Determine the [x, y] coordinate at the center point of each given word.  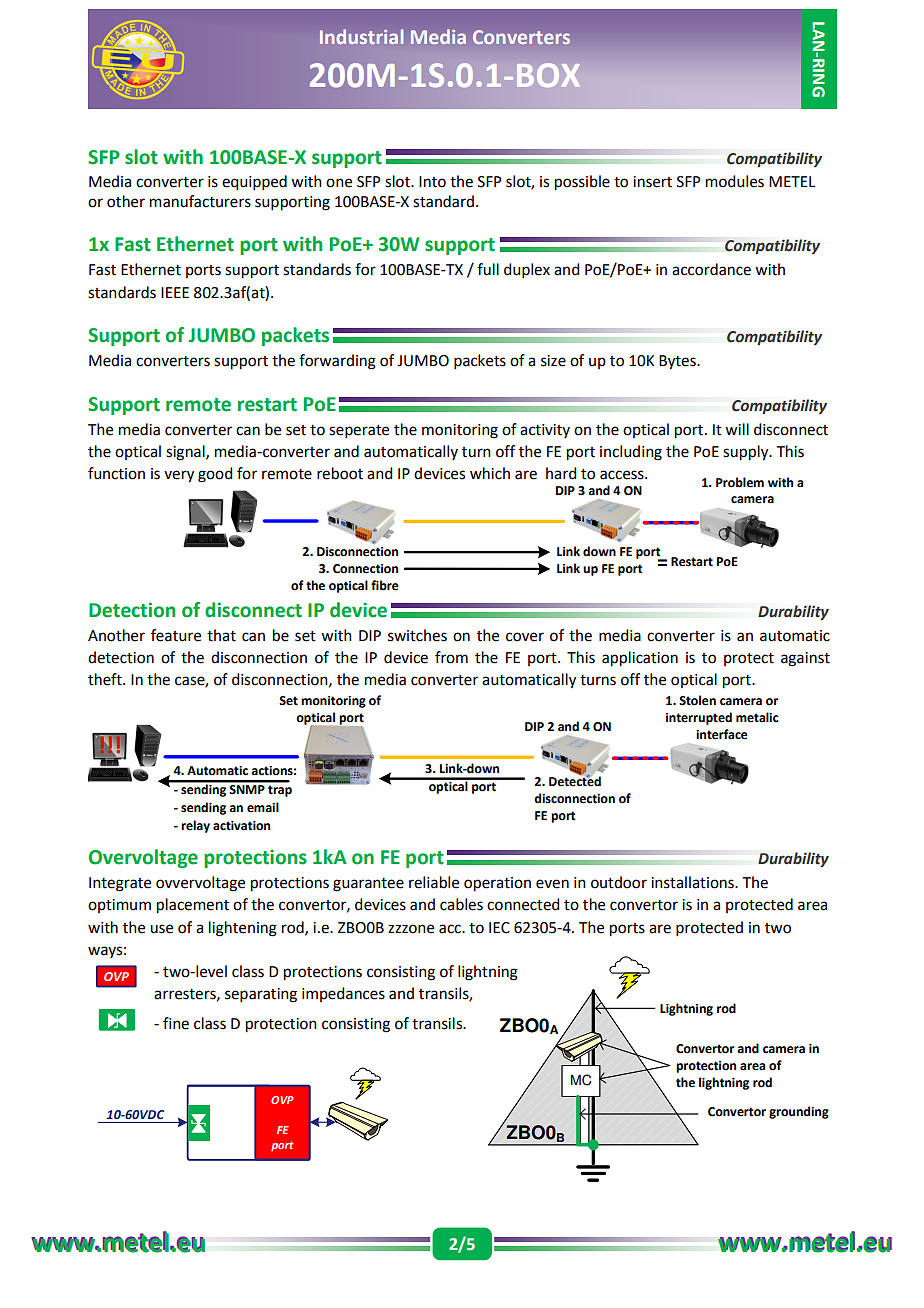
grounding [799, 1112]
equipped [254, 183]
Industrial [362, 36]
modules [735, 181]
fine [176, 1023]
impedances [343, 994]
